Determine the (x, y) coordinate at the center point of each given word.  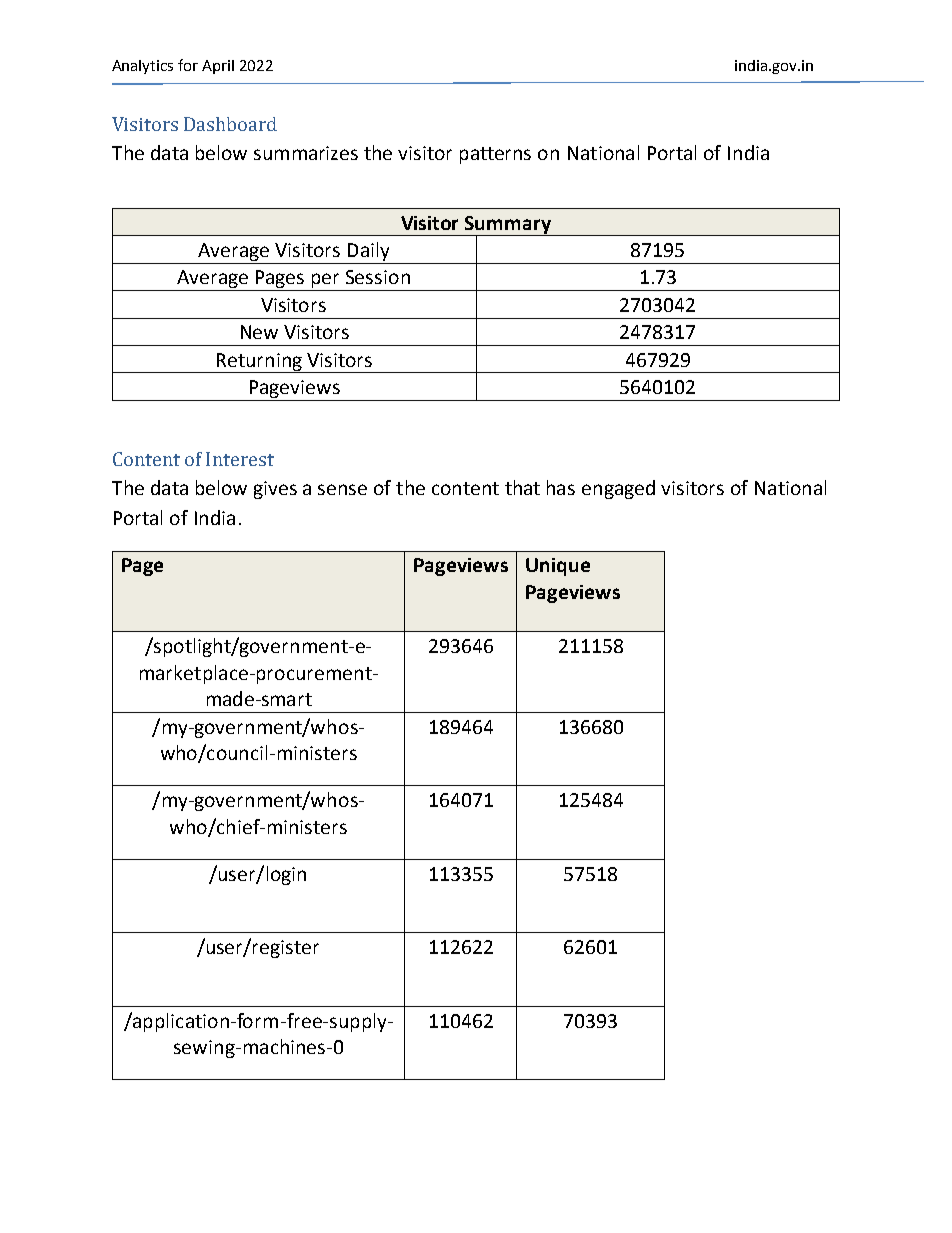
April (218, 67)
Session (378, 277)
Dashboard (230, 124)
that (522, 487)
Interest (240, 459)
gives (275, 490)
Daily (368, 251)
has (561, 487)
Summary (508, 226)
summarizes (306, 153)
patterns (495, 155)
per (326, 282)
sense (342, 489)
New (259, 332)
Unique (558, 567)
